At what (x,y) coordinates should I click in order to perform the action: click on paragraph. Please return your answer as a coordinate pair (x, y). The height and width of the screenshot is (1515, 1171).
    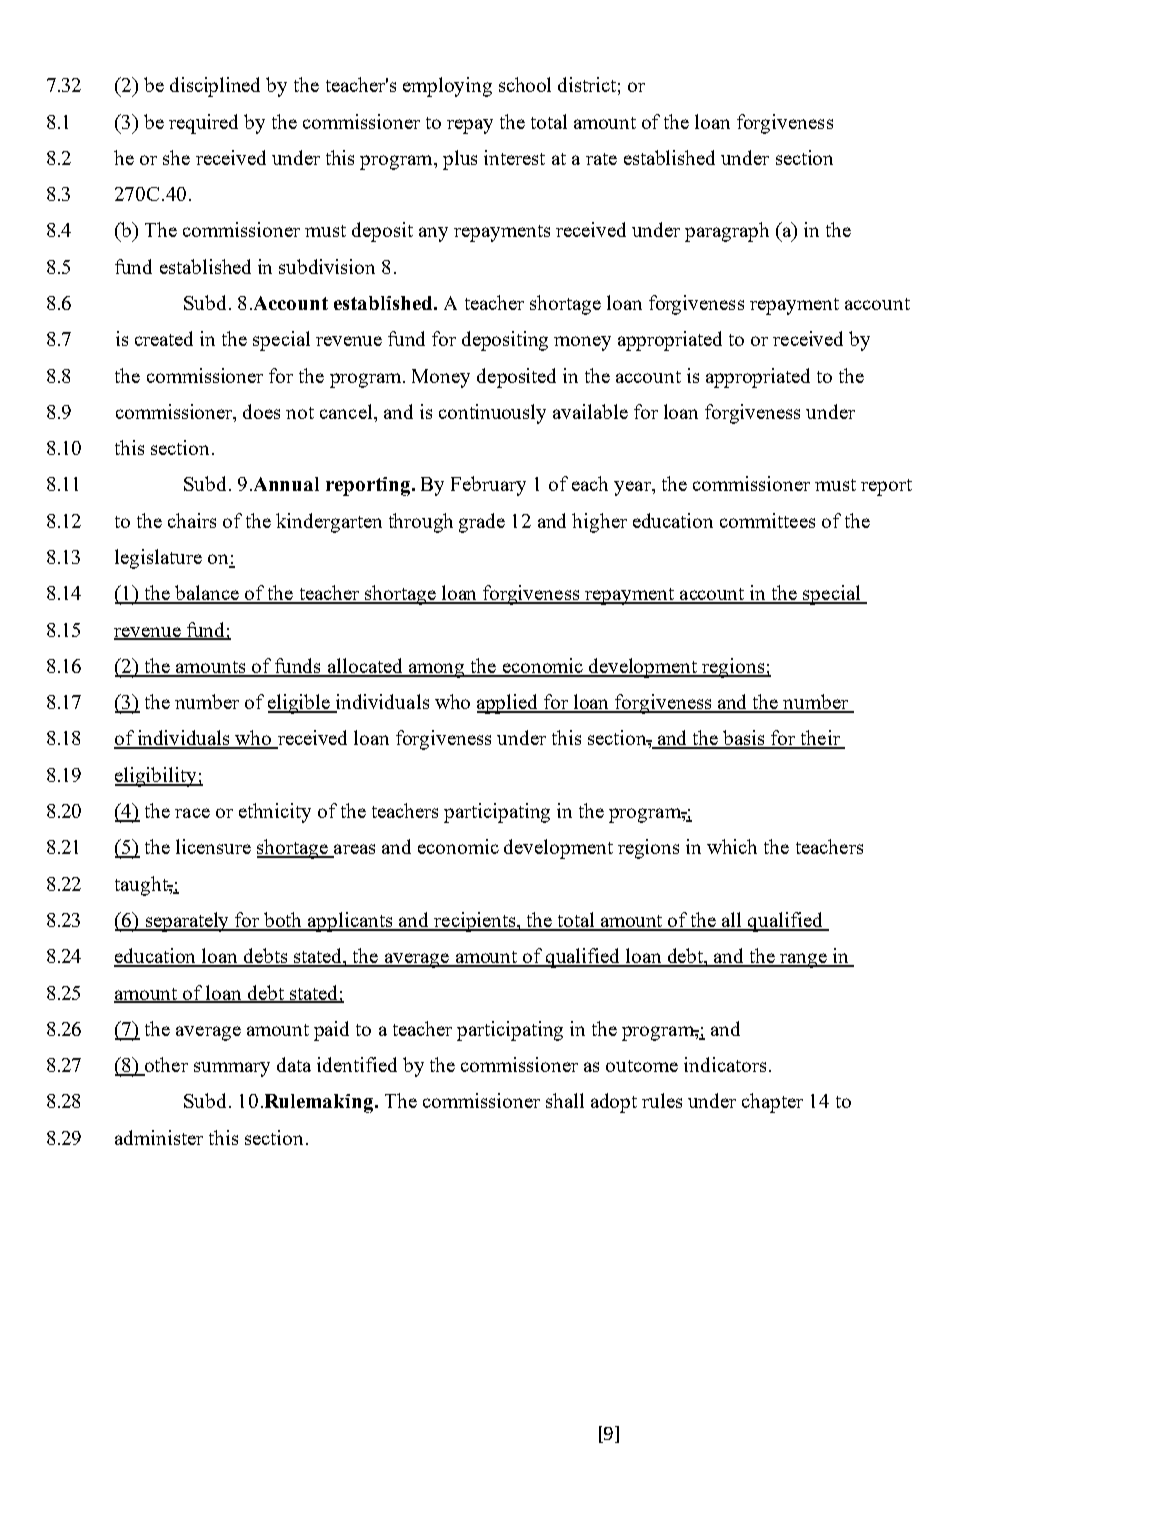
    Looking at the image, I should click on (727, 232).
